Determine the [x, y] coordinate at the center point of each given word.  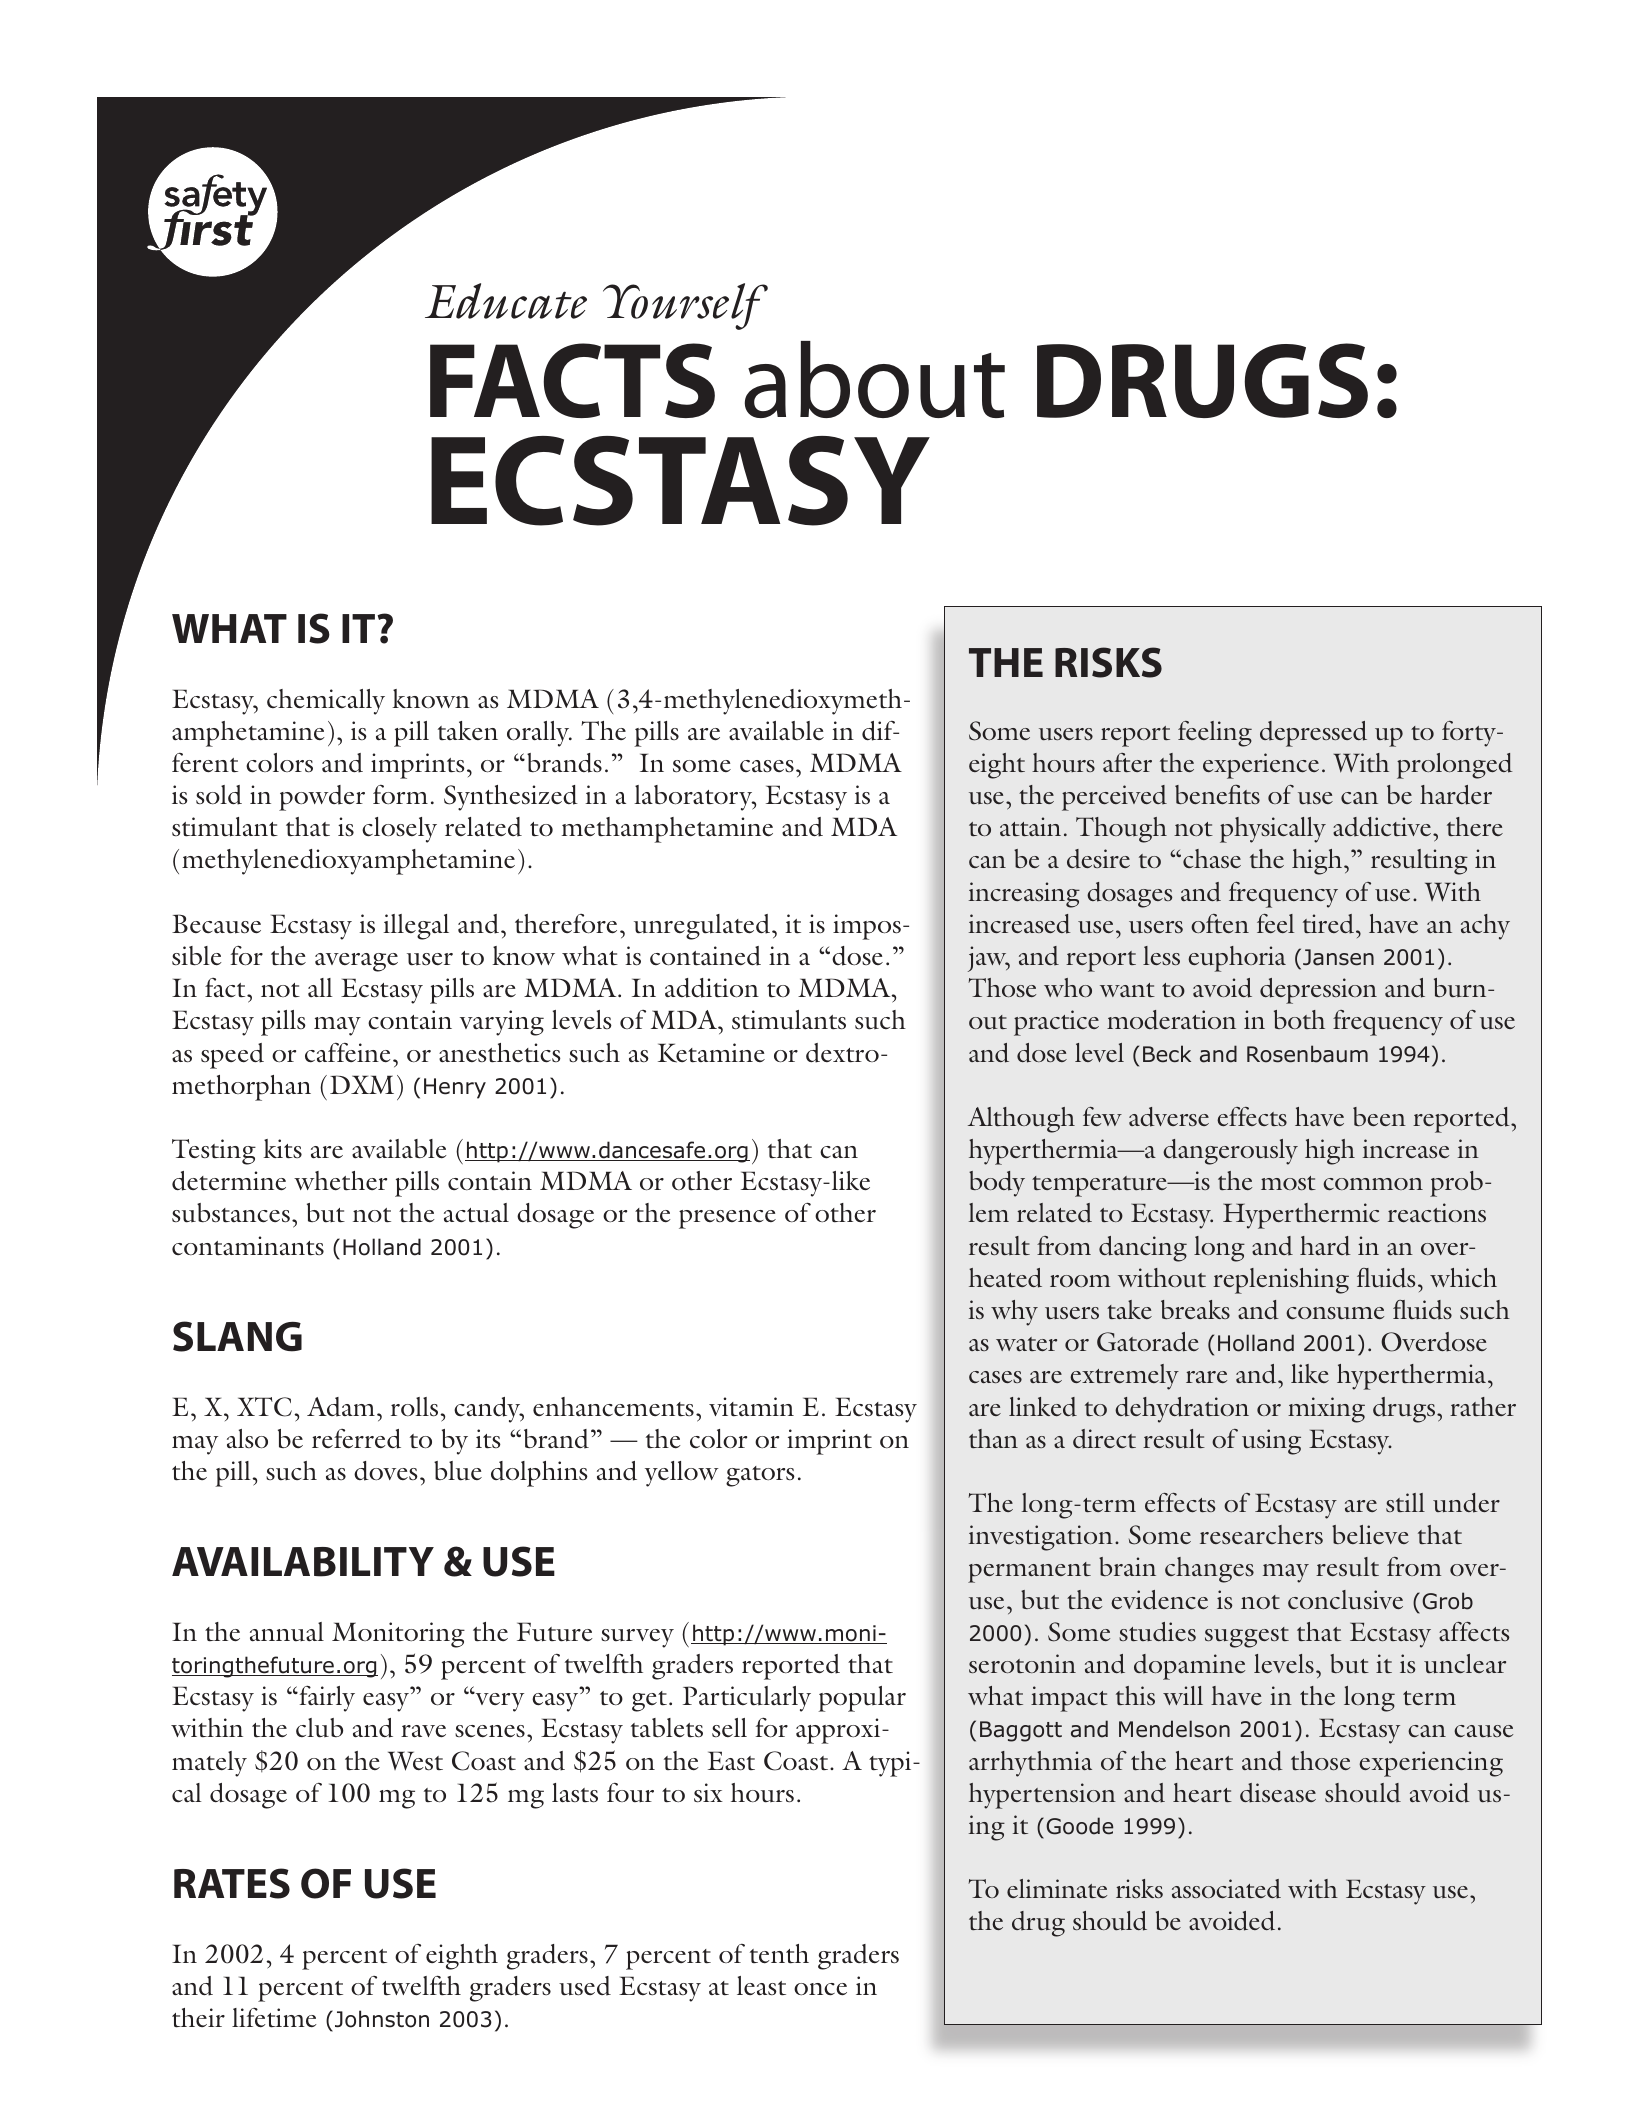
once [820, 1989]
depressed [1313, 734]
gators [760, 1476]
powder [322, 798]
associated [1226, 1889]
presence [727, 1219]
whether [340, 1181]
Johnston [382, 2019]
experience [1261, 766]
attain [1030, 826]
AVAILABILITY [303, 1562]
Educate [506, 301]
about [875, 379]
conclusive [1345, 1600]
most [1288, 1183]
